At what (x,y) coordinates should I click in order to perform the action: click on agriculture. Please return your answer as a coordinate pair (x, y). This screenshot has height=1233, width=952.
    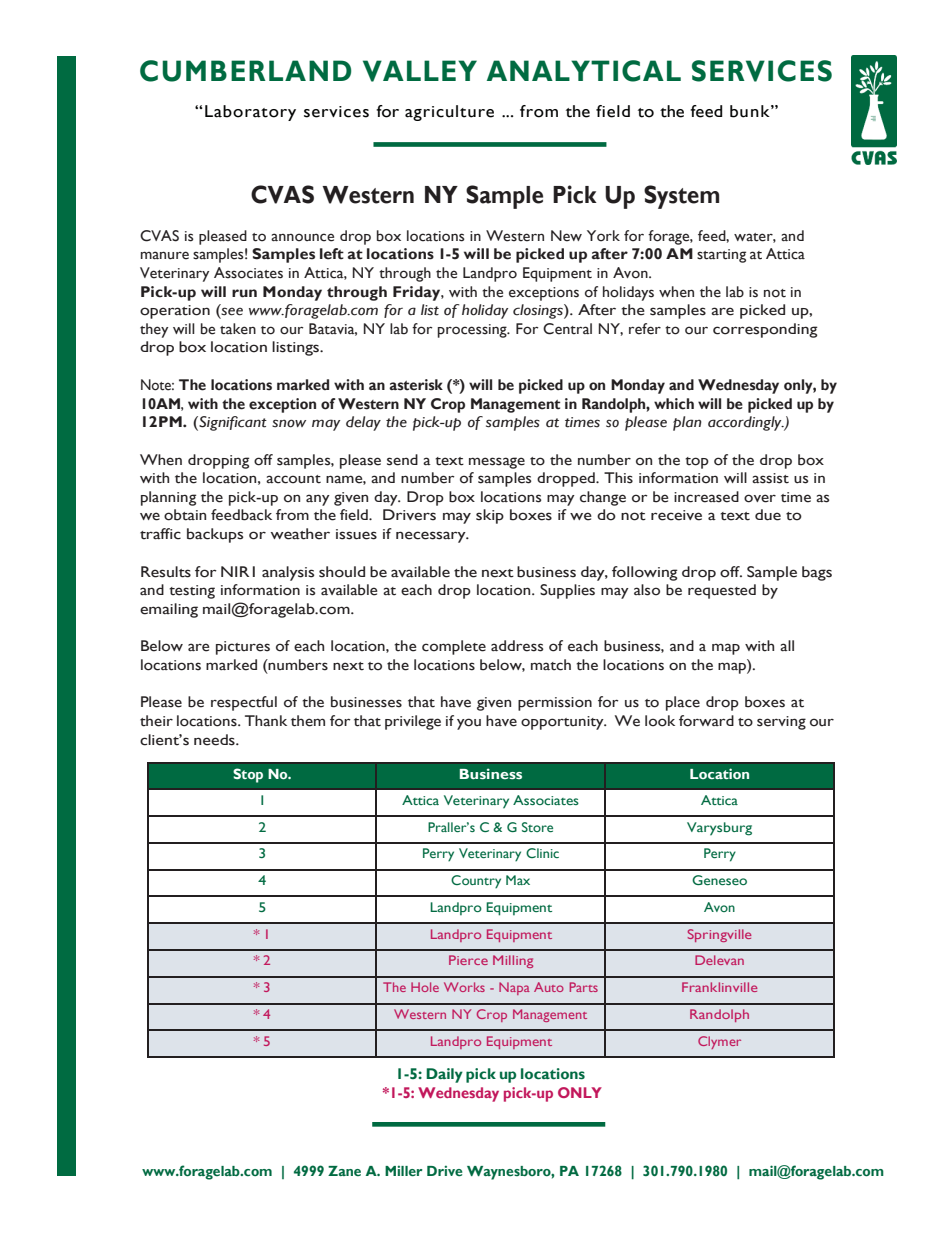
    Looking at the image, I should click on (449, 113).
